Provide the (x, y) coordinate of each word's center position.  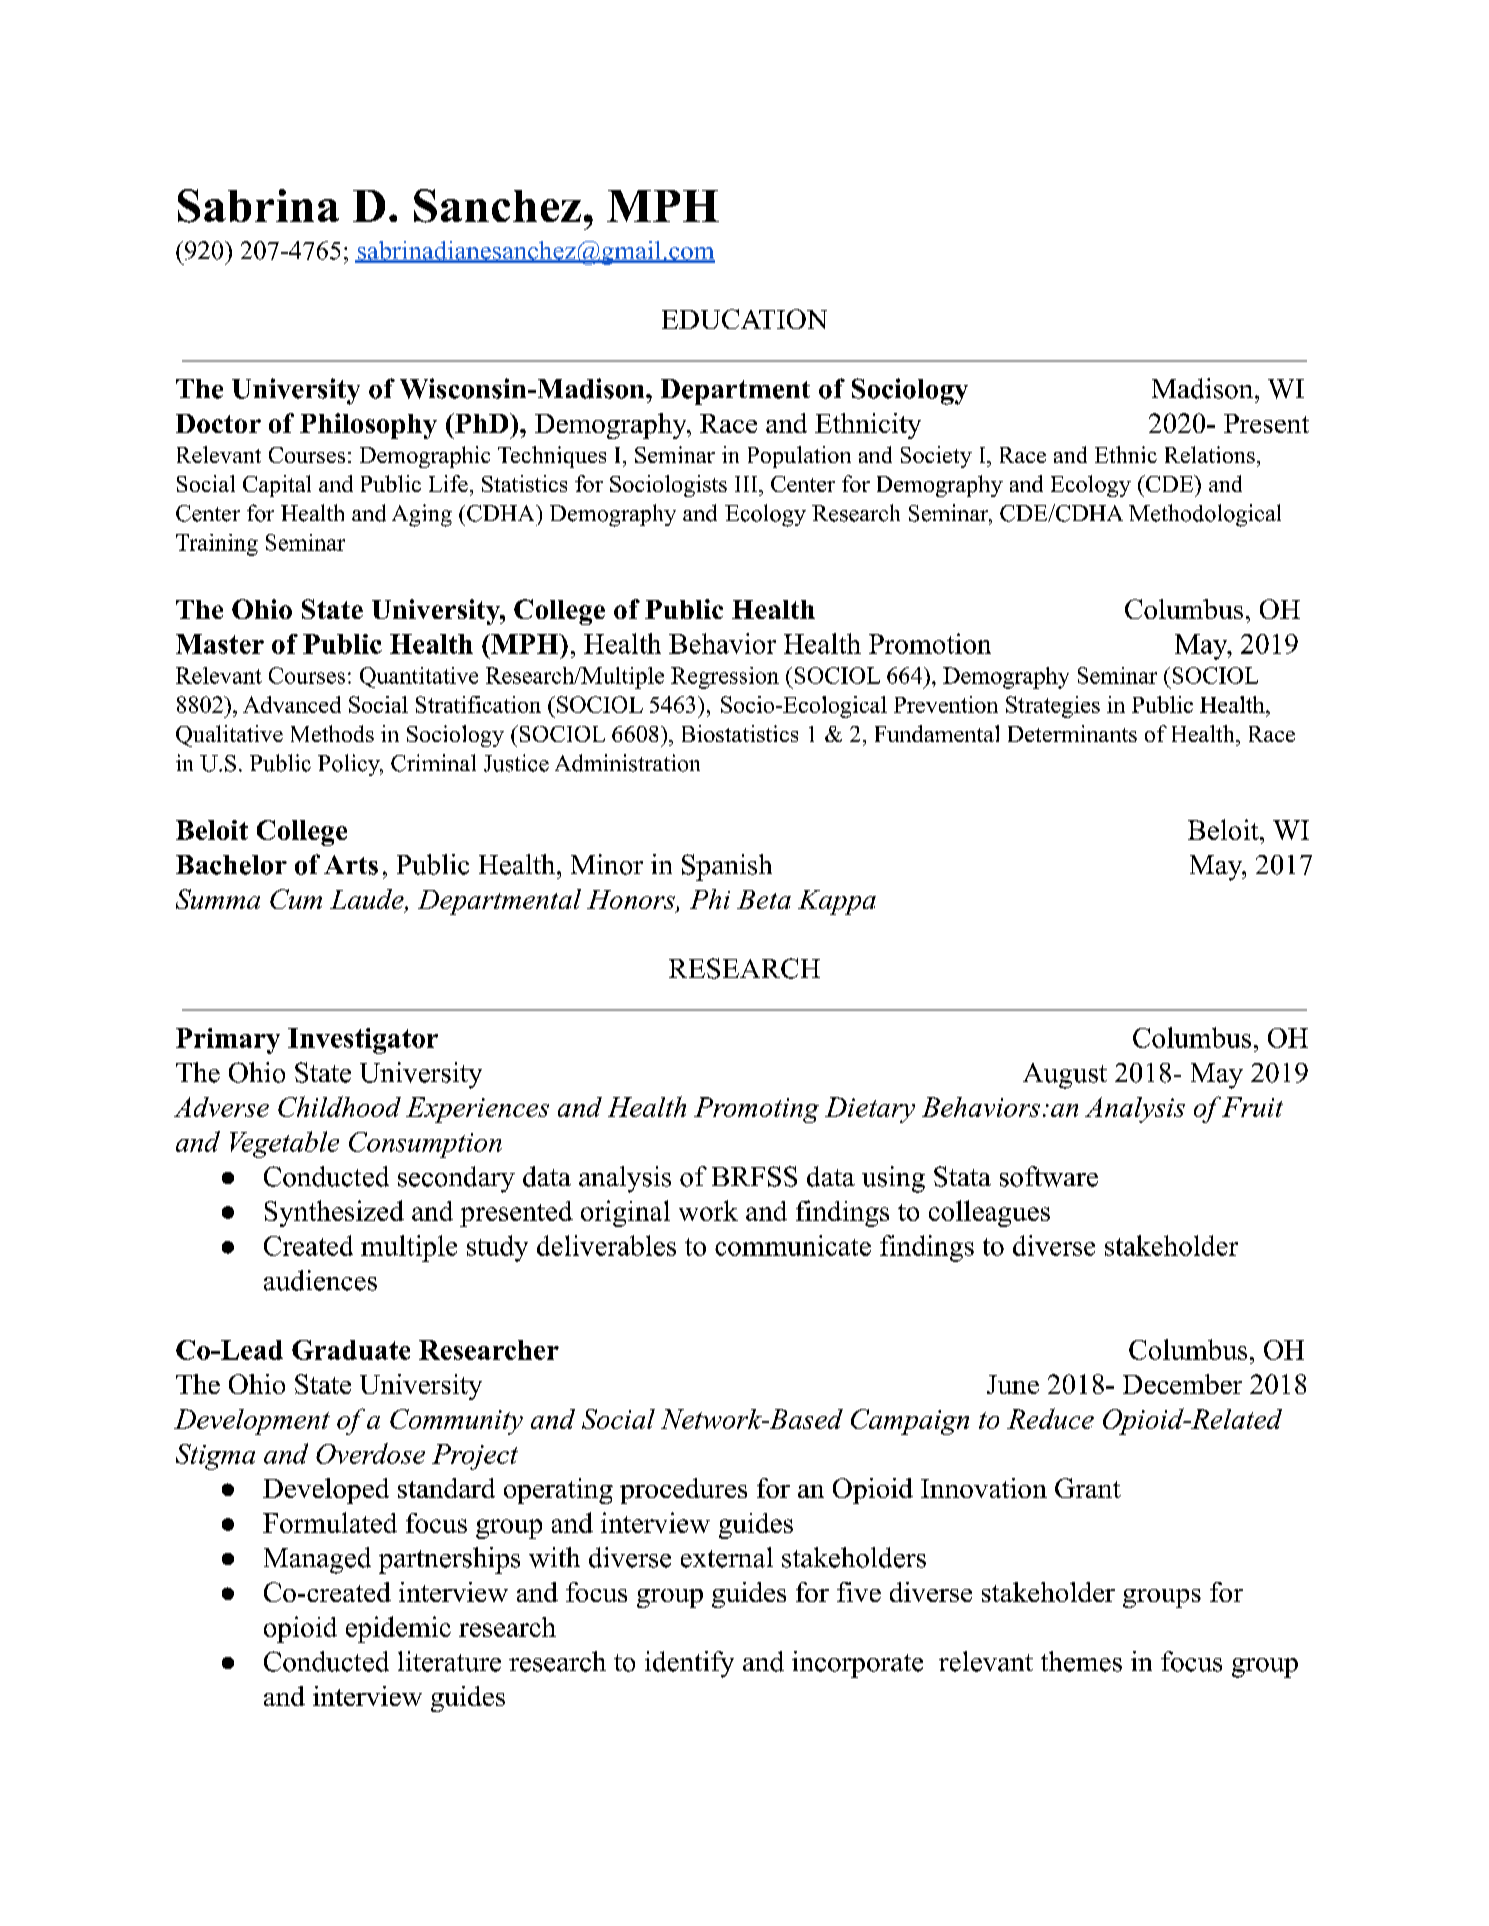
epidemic (398, 1629)
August (1065, 1076)
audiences (320, 1280)
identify (689, 1664)
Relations (1210, 454)
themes (1081, 1661)
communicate (793, 1245)
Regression (725, 678)
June (1013, 1384)
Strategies (1053, 707)
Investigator (363, 1041)
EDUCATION (744, 319)
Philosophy (368, 426)
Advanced (292, 704)
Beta (764, 899)
